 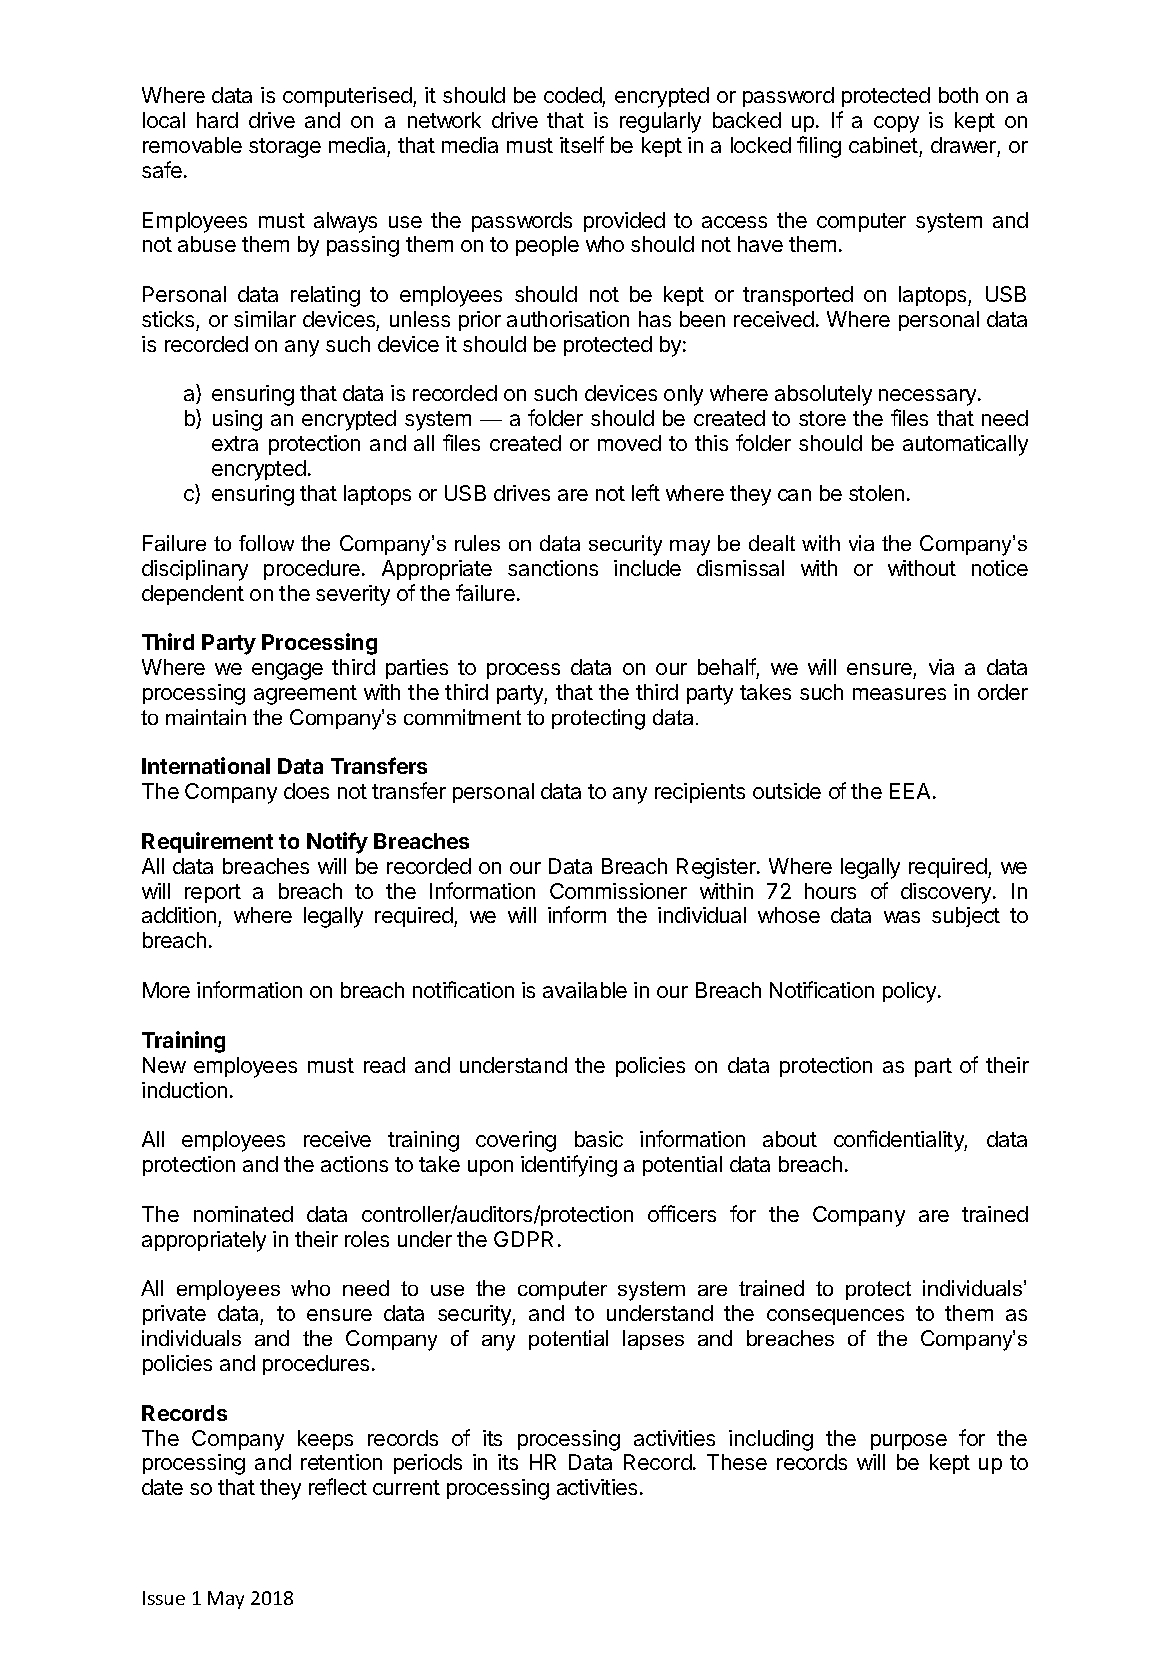 What do you see at coordinates (618, 891) in the document?
I see `Commissioner` at bounding box center [618, 891].
